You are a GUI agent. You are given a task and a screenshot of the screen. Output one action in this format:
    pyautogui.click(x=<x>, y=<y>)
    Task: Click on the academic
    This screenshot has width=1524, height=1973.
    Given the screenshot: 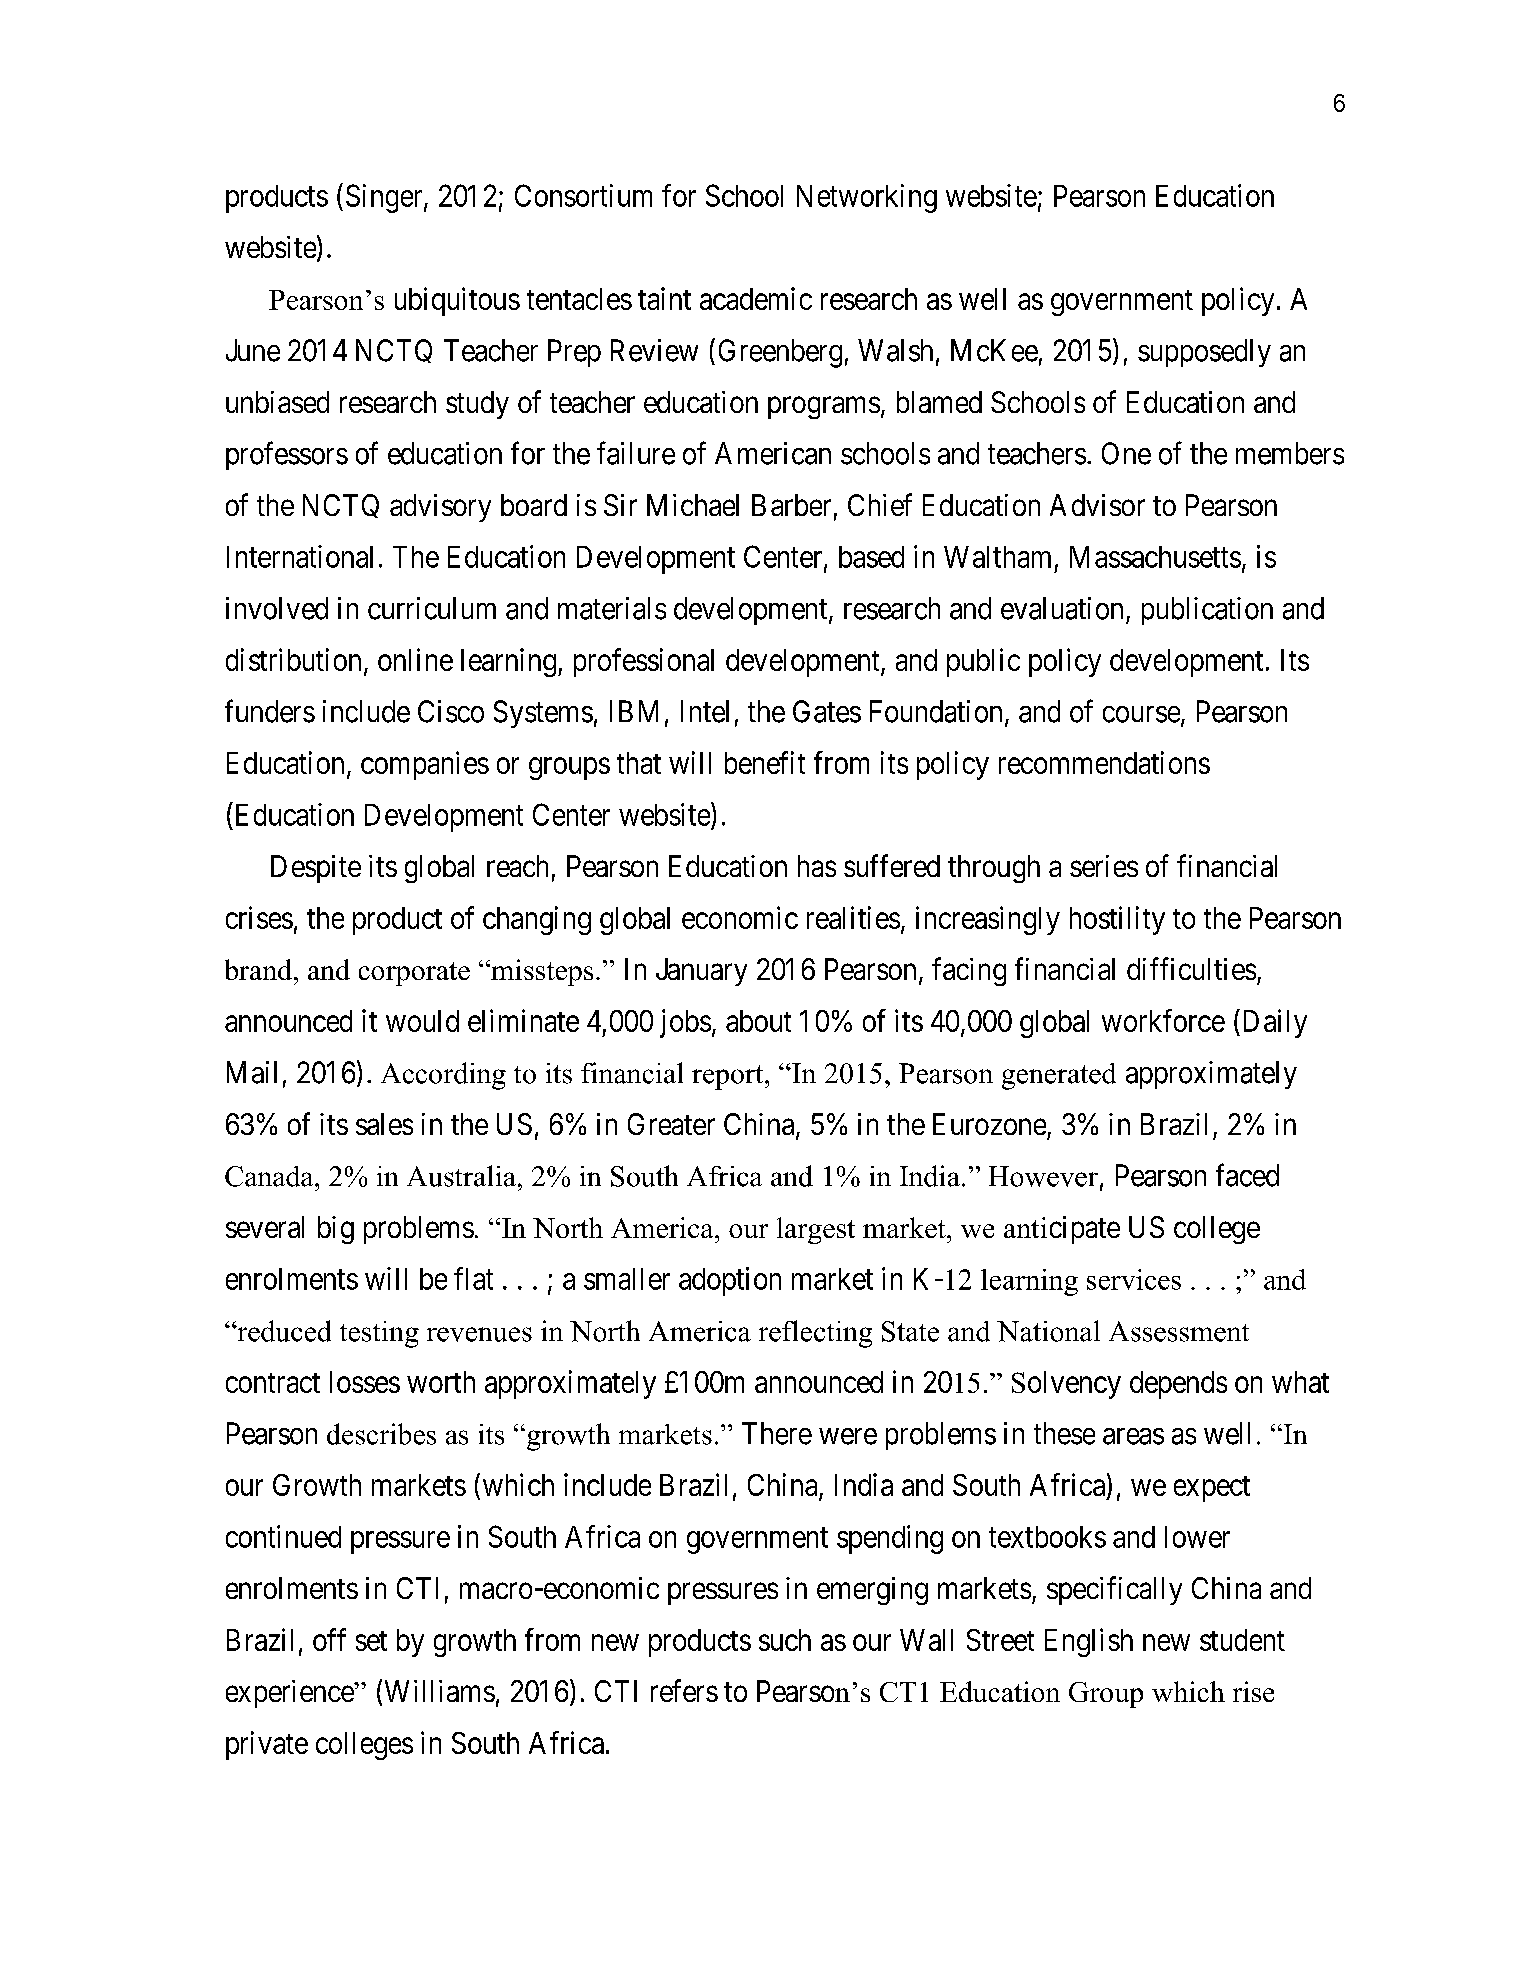 What is the action you would take?
    pyautogui.click(x=756, y=298)
